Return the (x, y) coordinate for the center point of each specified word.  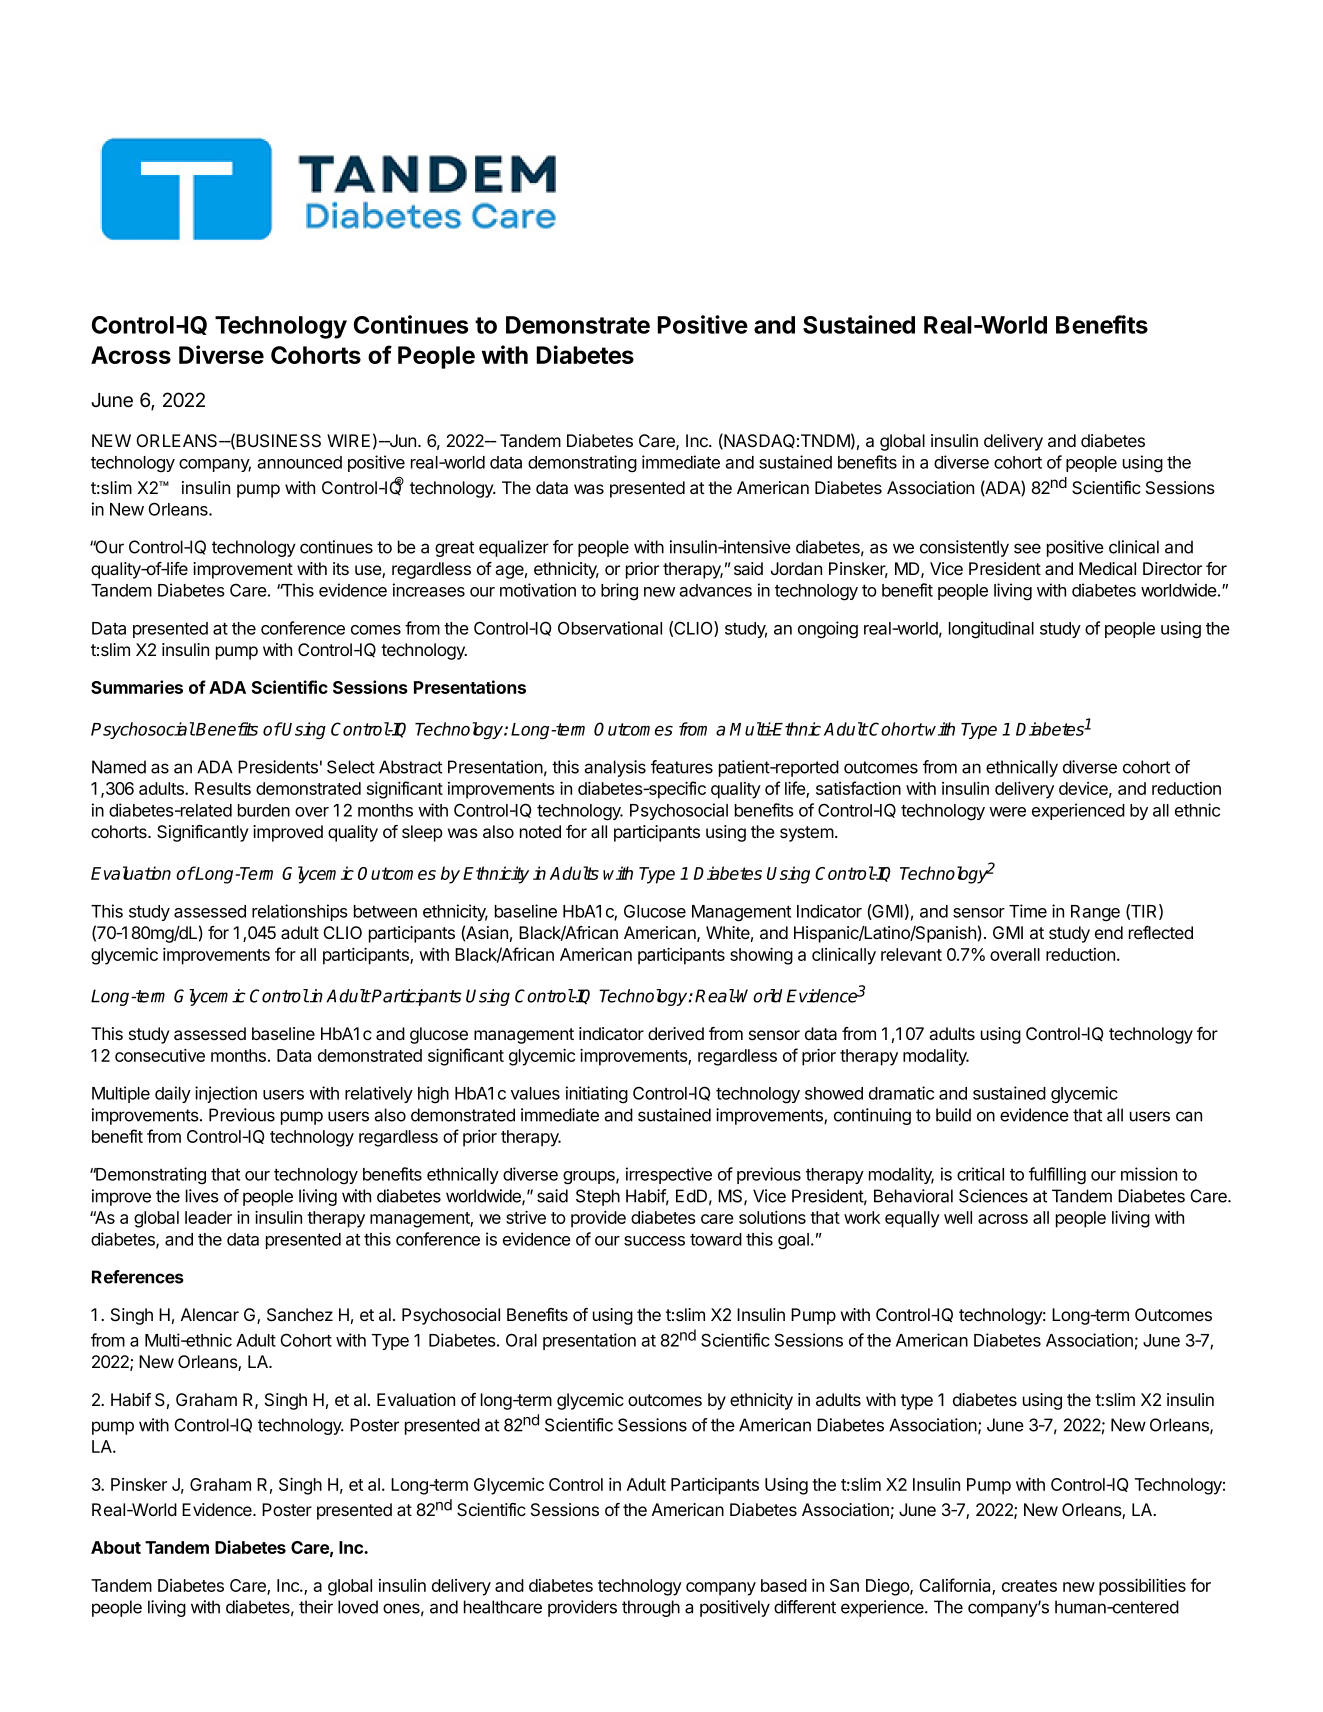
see (1027, 548)
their (316, 1607)
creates (1029, 1586)
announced (299, 462)
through (651, 1608)
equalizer (514, 548)
